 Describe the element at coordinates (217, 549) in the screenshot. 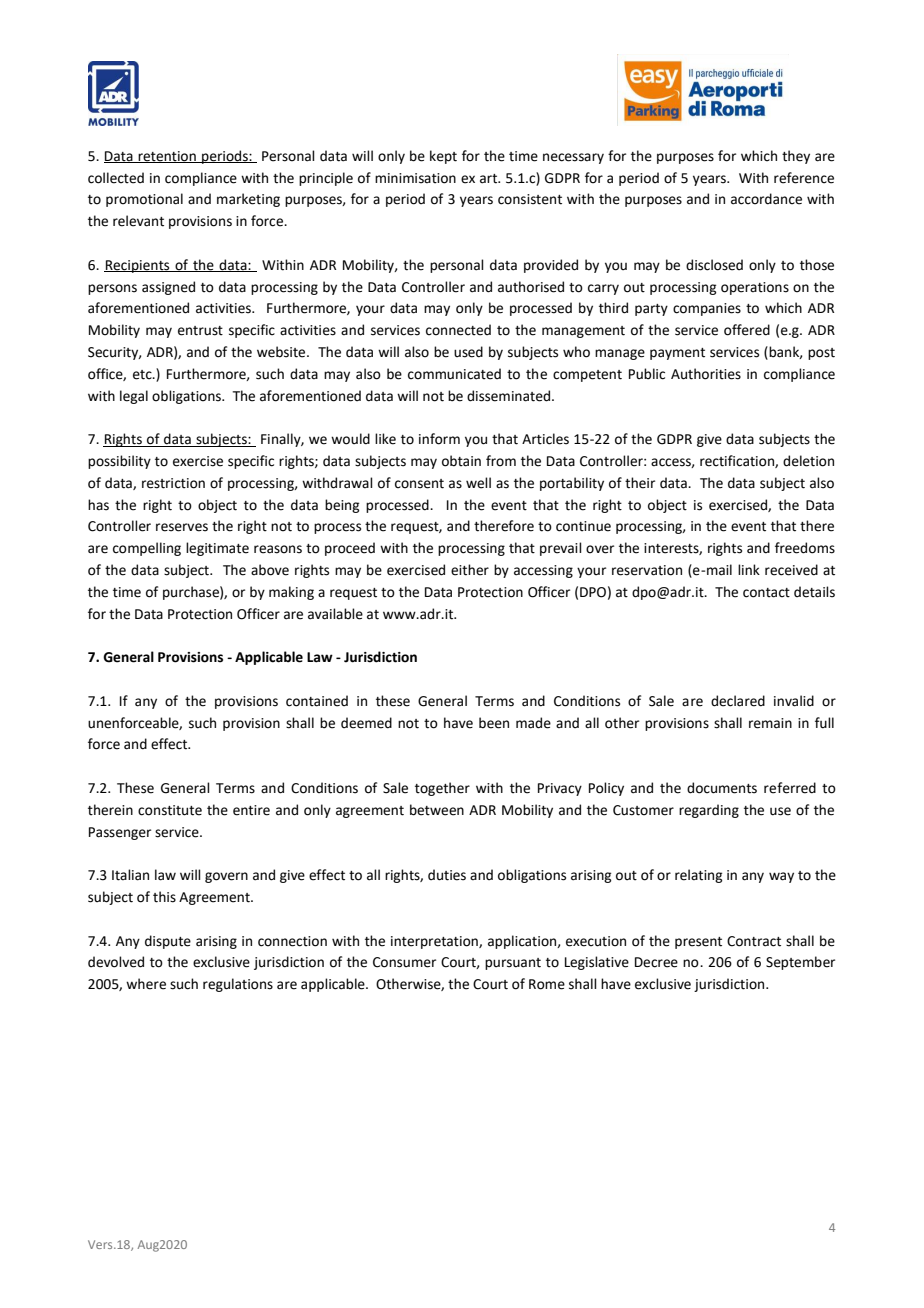

I see `legitimate` at that location.
